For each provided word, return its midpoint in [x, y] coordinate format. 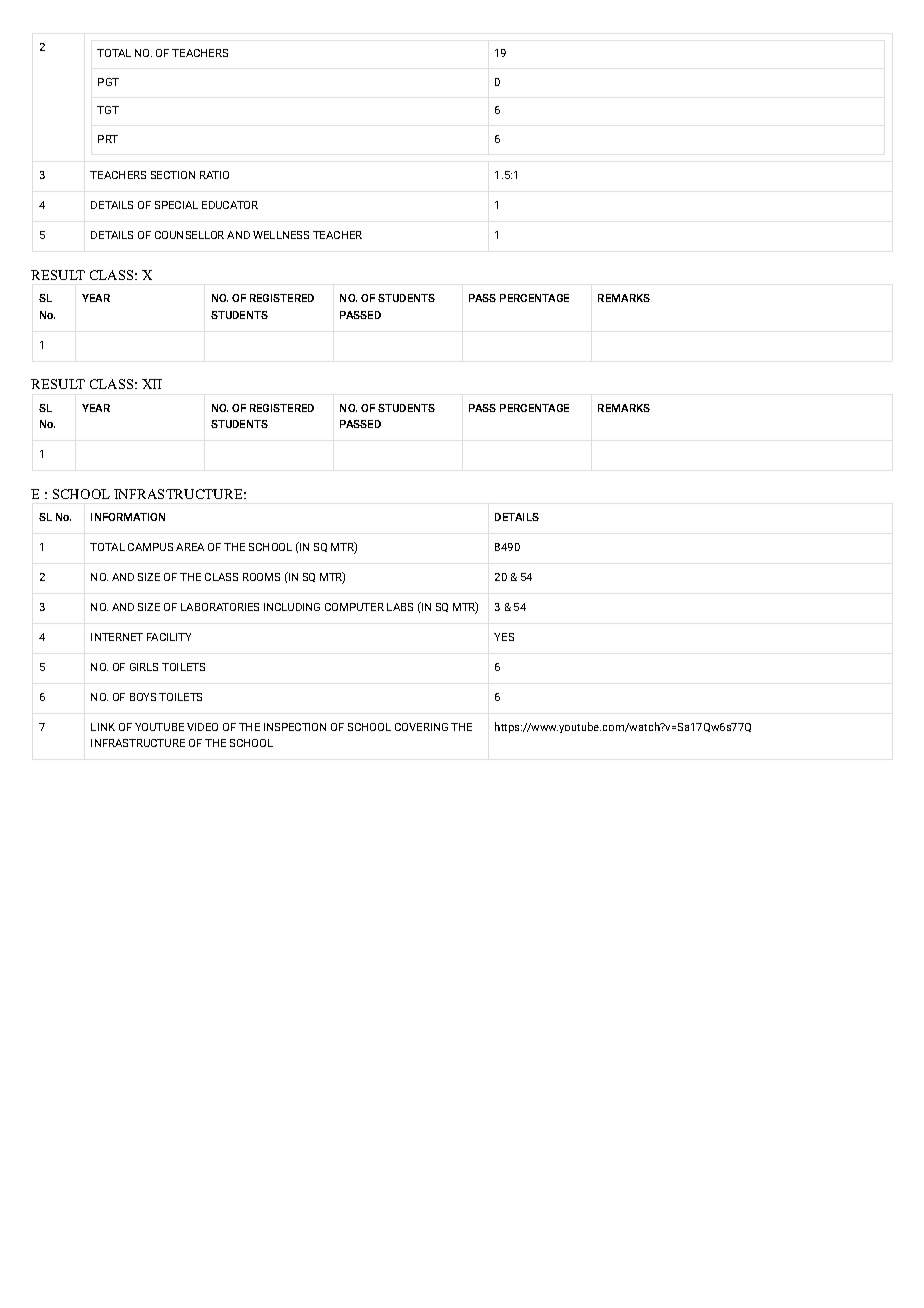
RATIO [214, 175]
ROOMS [261, 577]
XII [152, 384]
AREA [190, 547]
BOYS [143, 697]
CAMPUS [150, 547]
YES [504, 637]
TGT [108, 110]
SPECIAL [176, 205]
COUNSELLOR [189, 235]
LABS [400, 607]
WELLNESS [281, 235]
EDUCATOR [230, 205]
